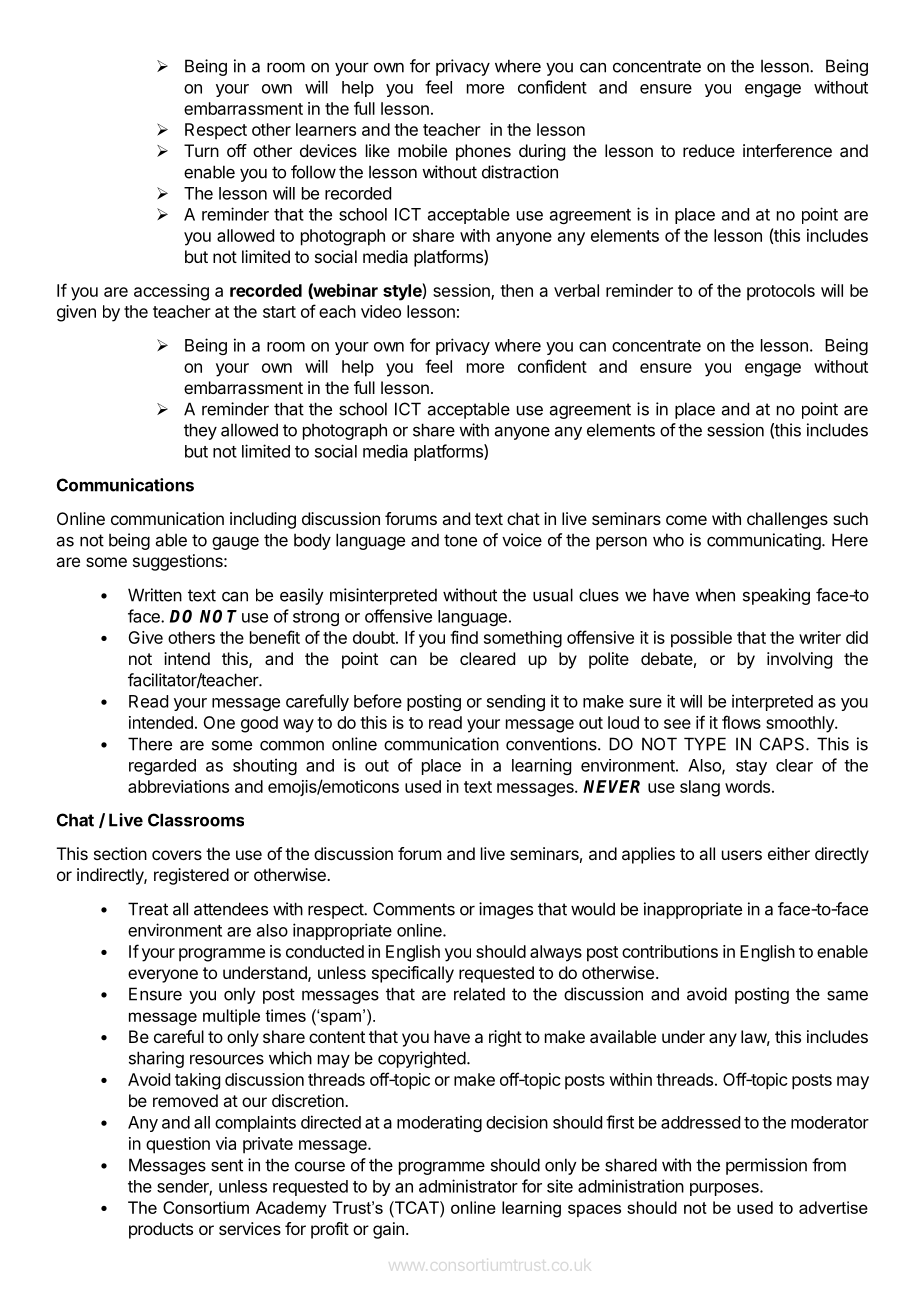  What do you see at coordinates (787, 150) in the image?
I see `interference` at bounding box center [787, 150].
